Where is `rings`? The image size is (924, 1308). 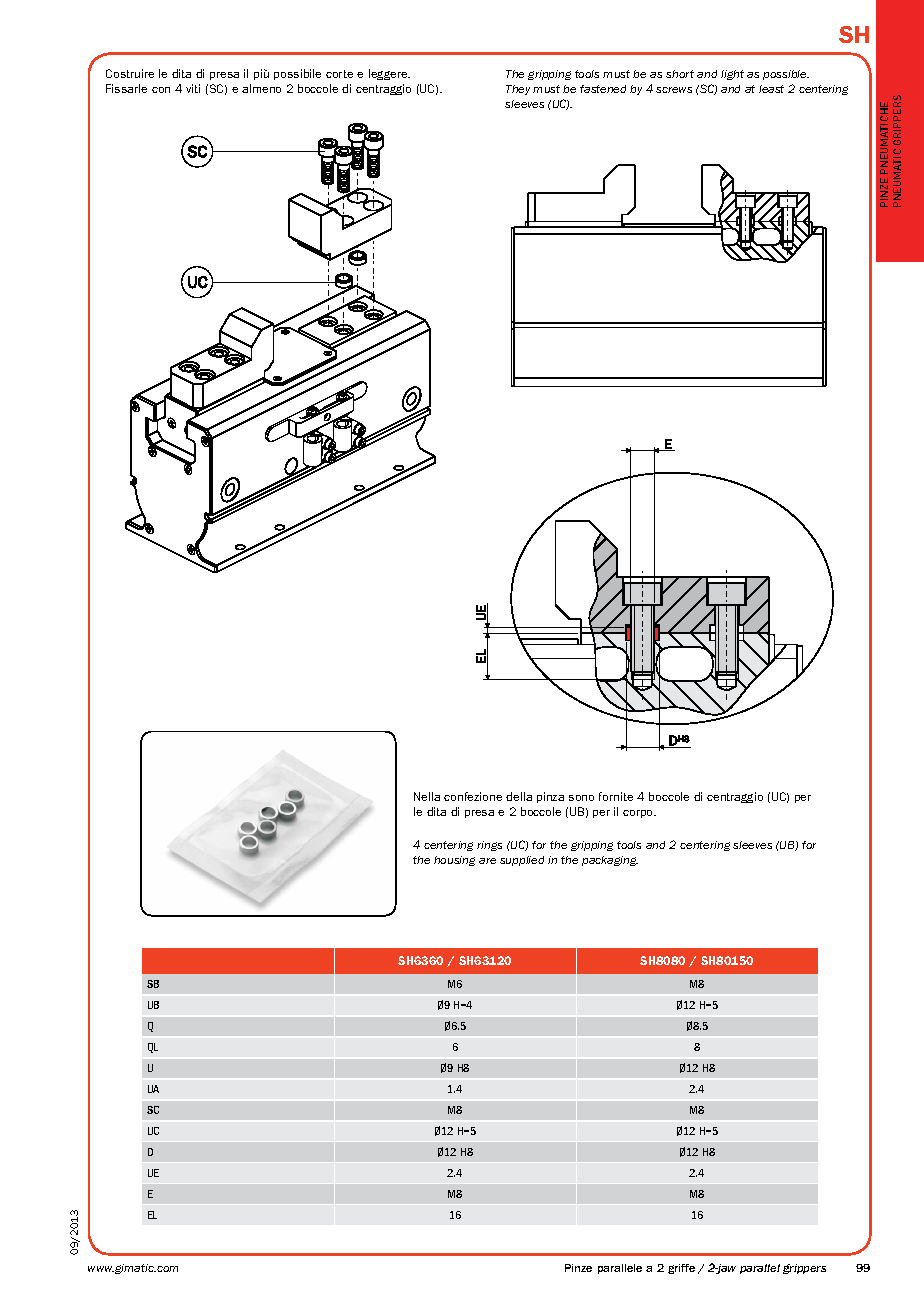
rings is located at coordinates (489, 846).
